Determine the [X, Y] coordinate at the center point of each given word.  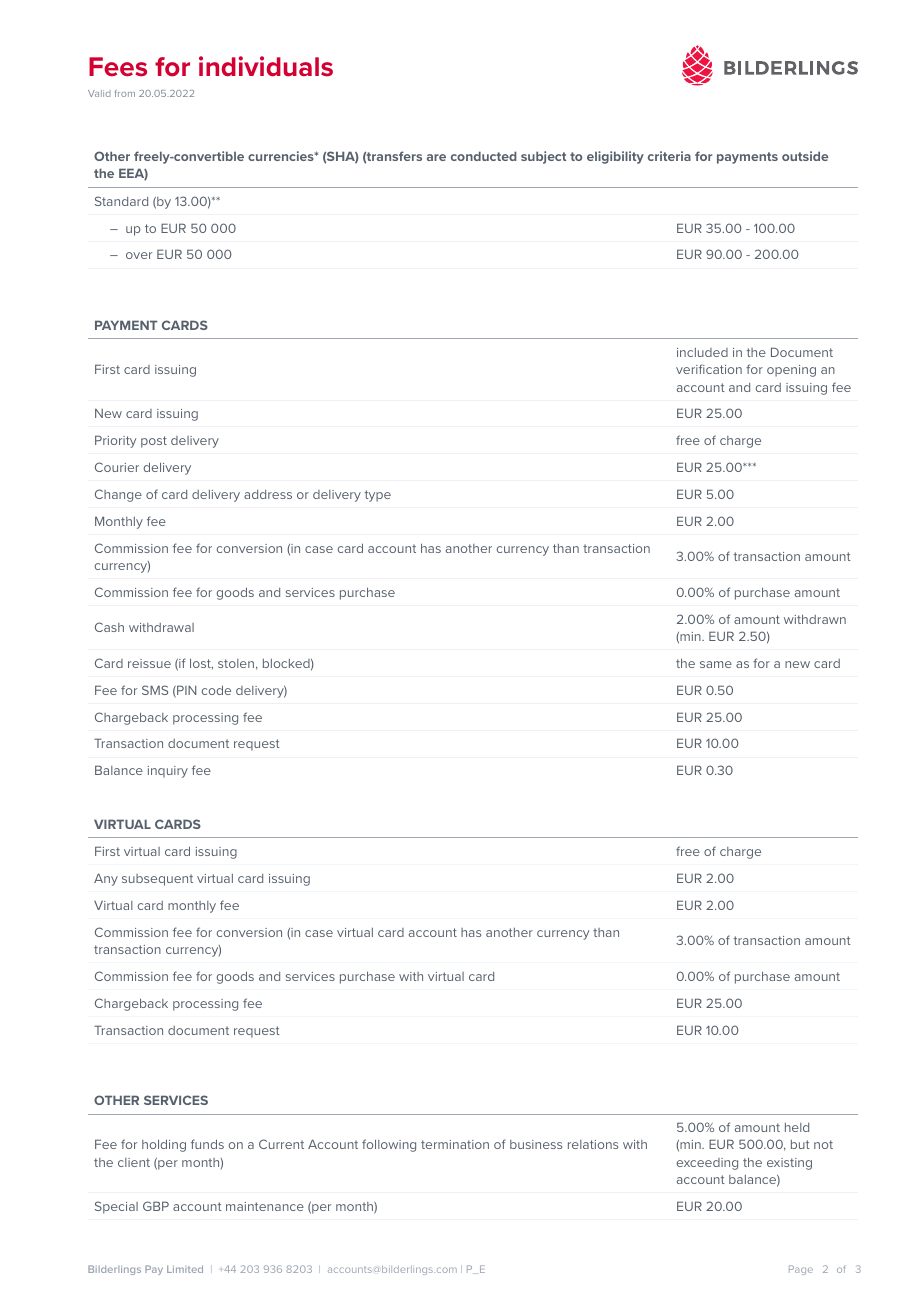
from [125, 93]
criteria [669, 156]
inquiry [168, 772]
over [139, 255]
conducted [484, 156]
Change [118, 495]
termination [455, 1144]
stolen [236, 663]
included [702, 352]
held [797, 1127]
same [716, 664]
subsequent [157, 880]
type [378, 496]
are [436, 157]
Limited [185, 1269]
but [800, 1144]
